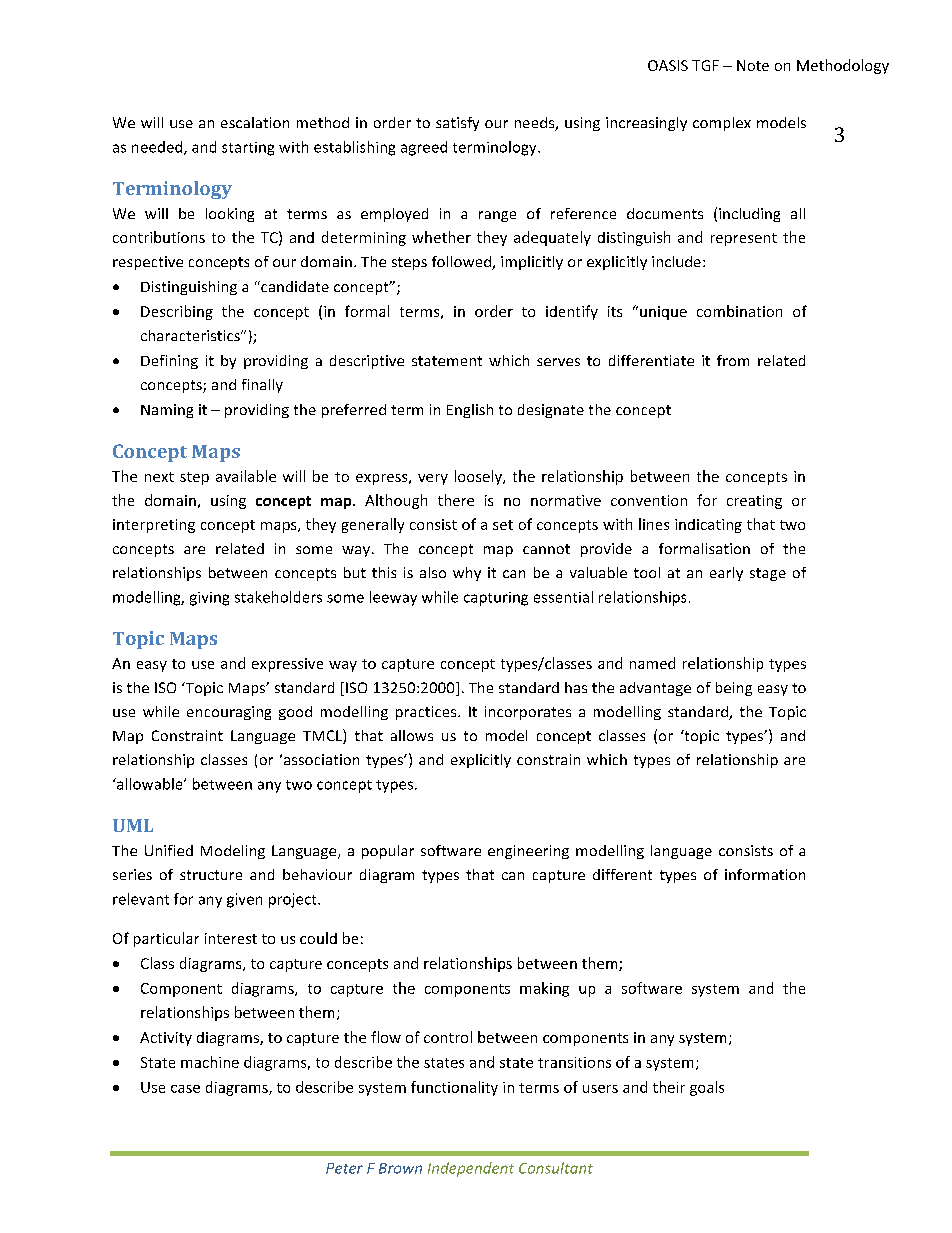 The height and width of the screenshot is (1233, 952). I want to click on Independent, so click(471, 1169).
